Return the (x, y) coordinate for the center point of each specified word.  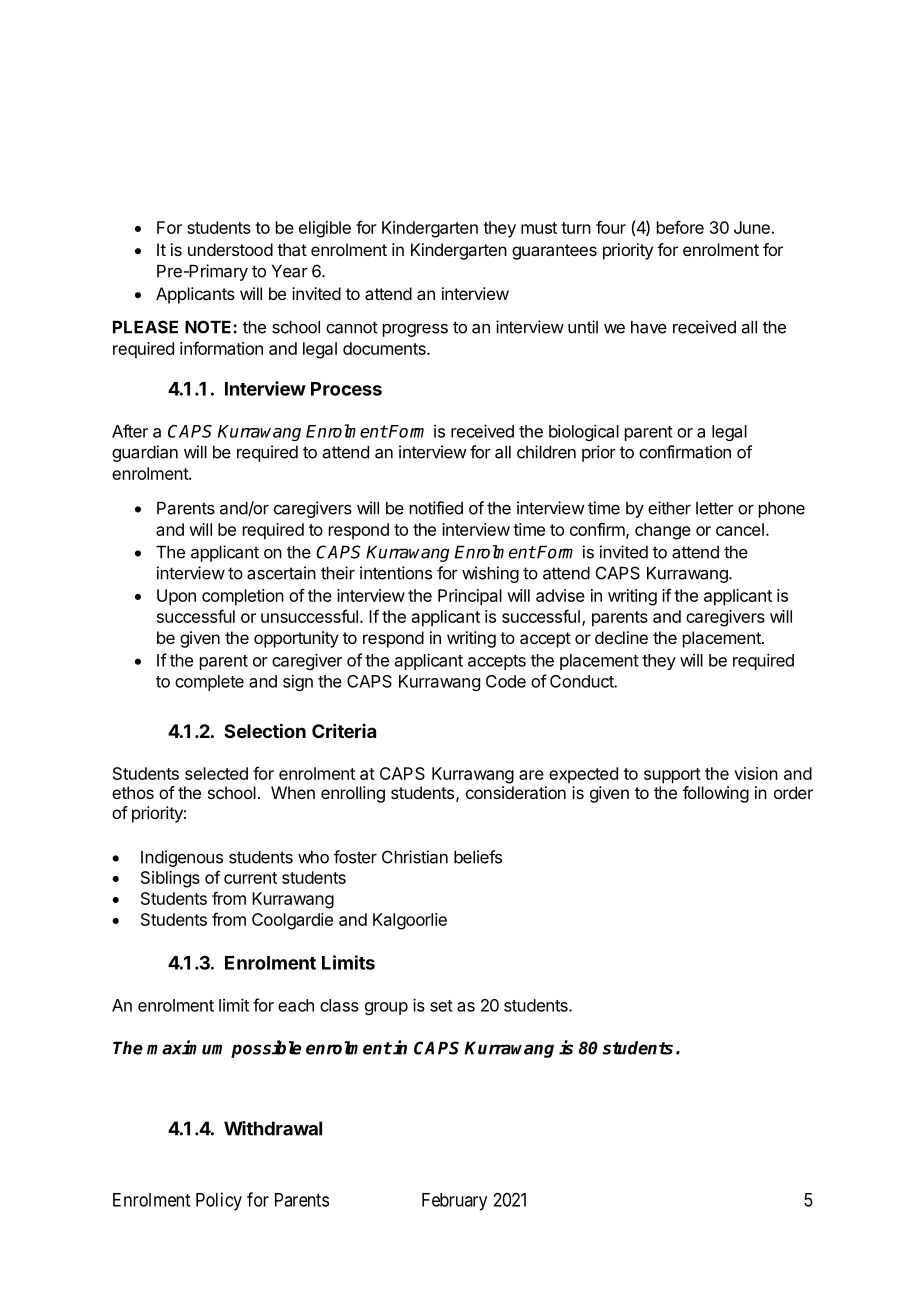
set (441, 1006)
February (454, 1202)
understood (230, 249)
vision (756, 773)
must (539, 228)
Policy (219, 1201)
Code (506, 681)
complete (209, 683)
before (680, 227)
